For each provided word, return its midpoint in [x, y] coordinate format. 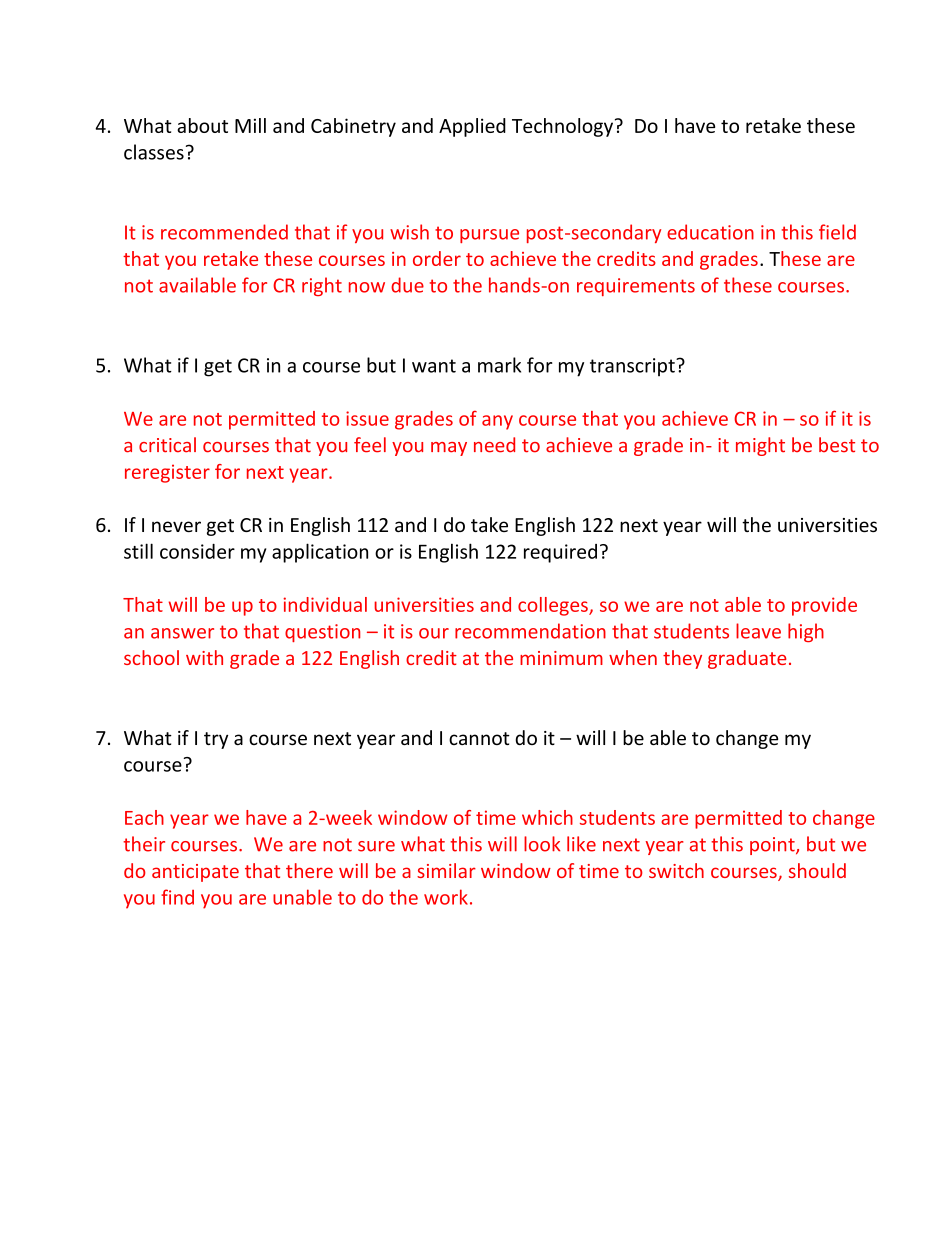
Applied [472, 127]
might [760, 446]
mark [499, 365]
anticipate [195, 873]
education [710, 232]
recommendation [530, 631]
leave [758, 631]
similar [446, 870]
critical [167, 445]
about [202, 125]
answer [182, 633]
